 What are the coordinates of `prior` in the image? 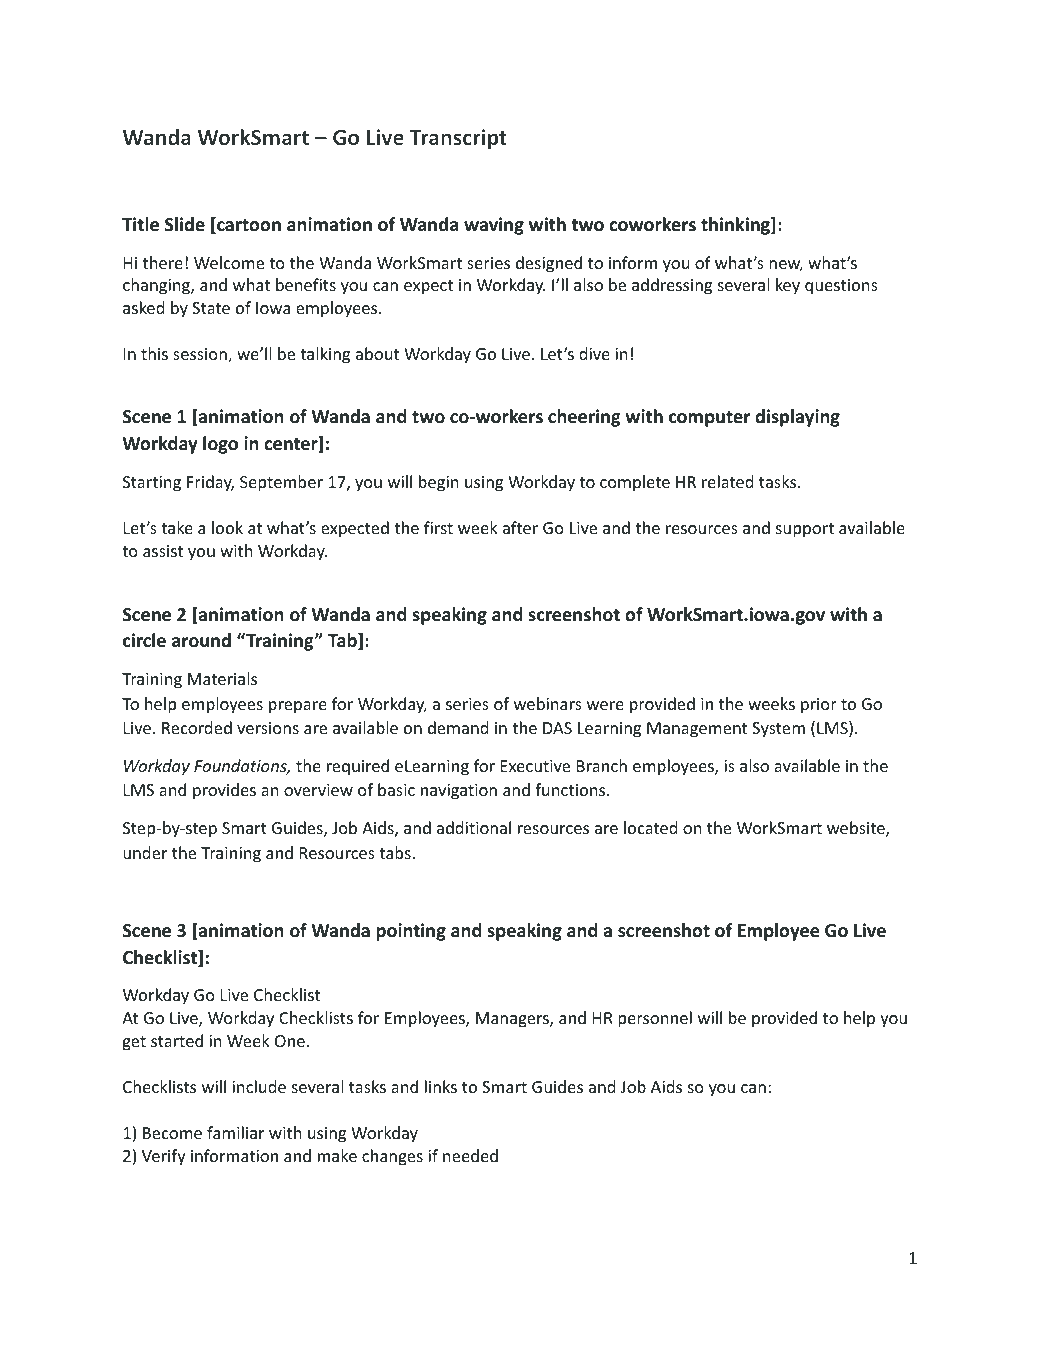 It's located at (819, 706).
